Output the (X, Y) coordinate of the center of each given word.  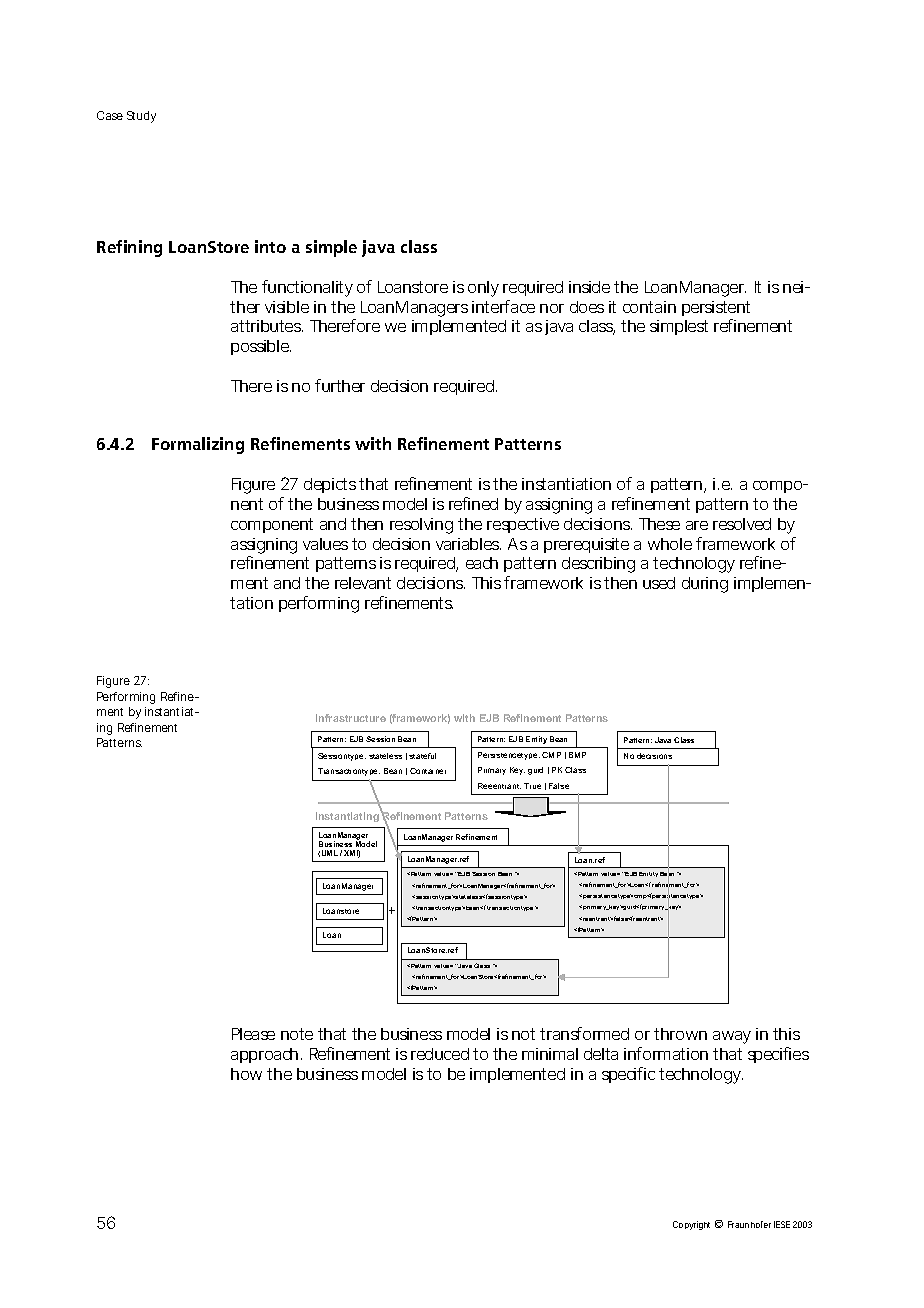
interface (503, 306)
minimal (550, 1054)
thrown (680, 1034)
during (705, 585)
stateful (422, 756)
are (697, 525)
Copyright (691, 1225)
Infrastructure (351, 718)
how (246, 1074)
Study (141, 117)
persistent (716, 308)
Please (253, 1034)
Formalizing (198, 445)
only (483, 289)
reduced (440, 1054)
